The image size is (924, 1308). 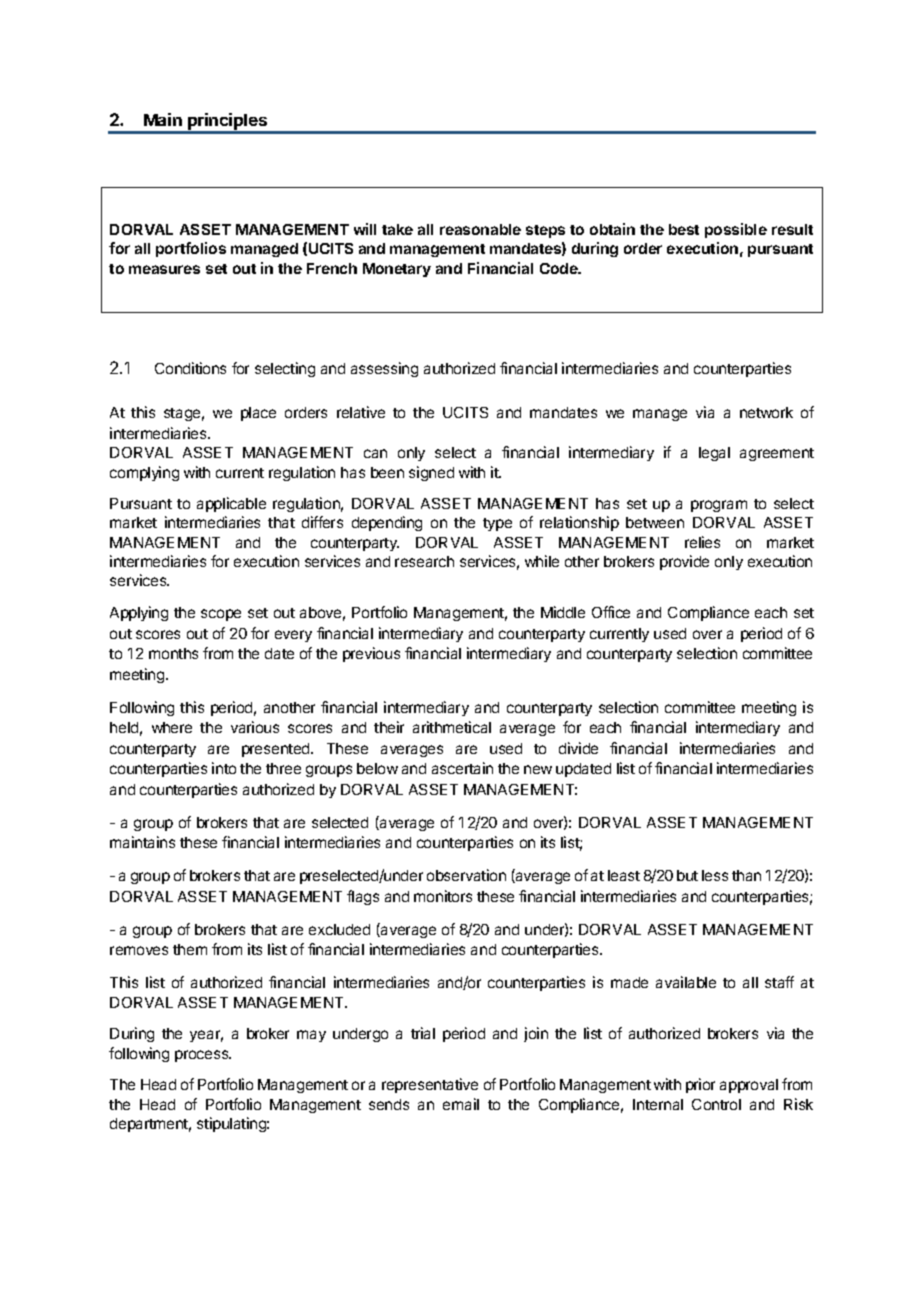 I want to click on email, so click(x=461, y=1104).
